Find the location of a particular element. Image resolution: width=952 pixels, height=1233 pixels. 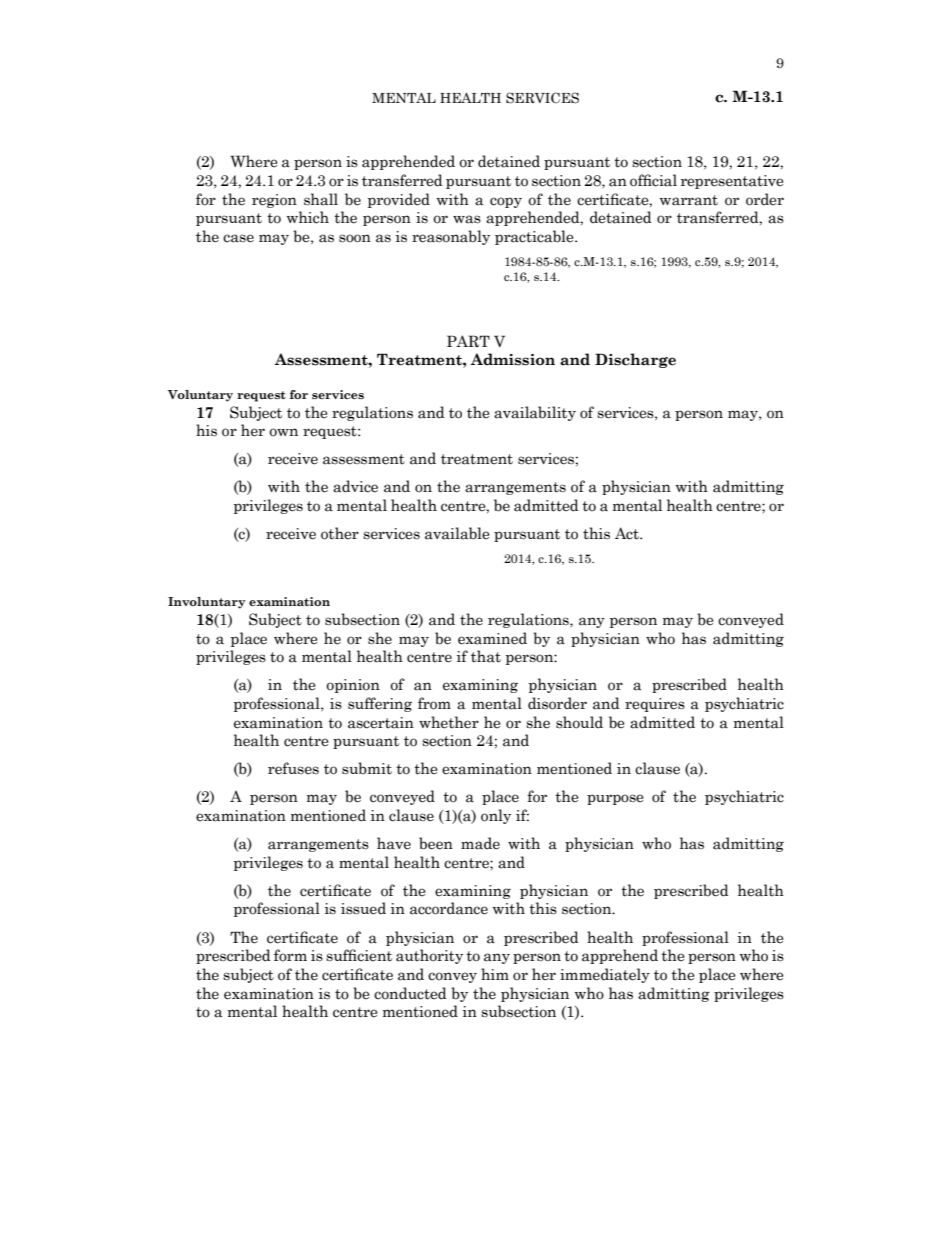

him is located at coordinates (495, 974).
